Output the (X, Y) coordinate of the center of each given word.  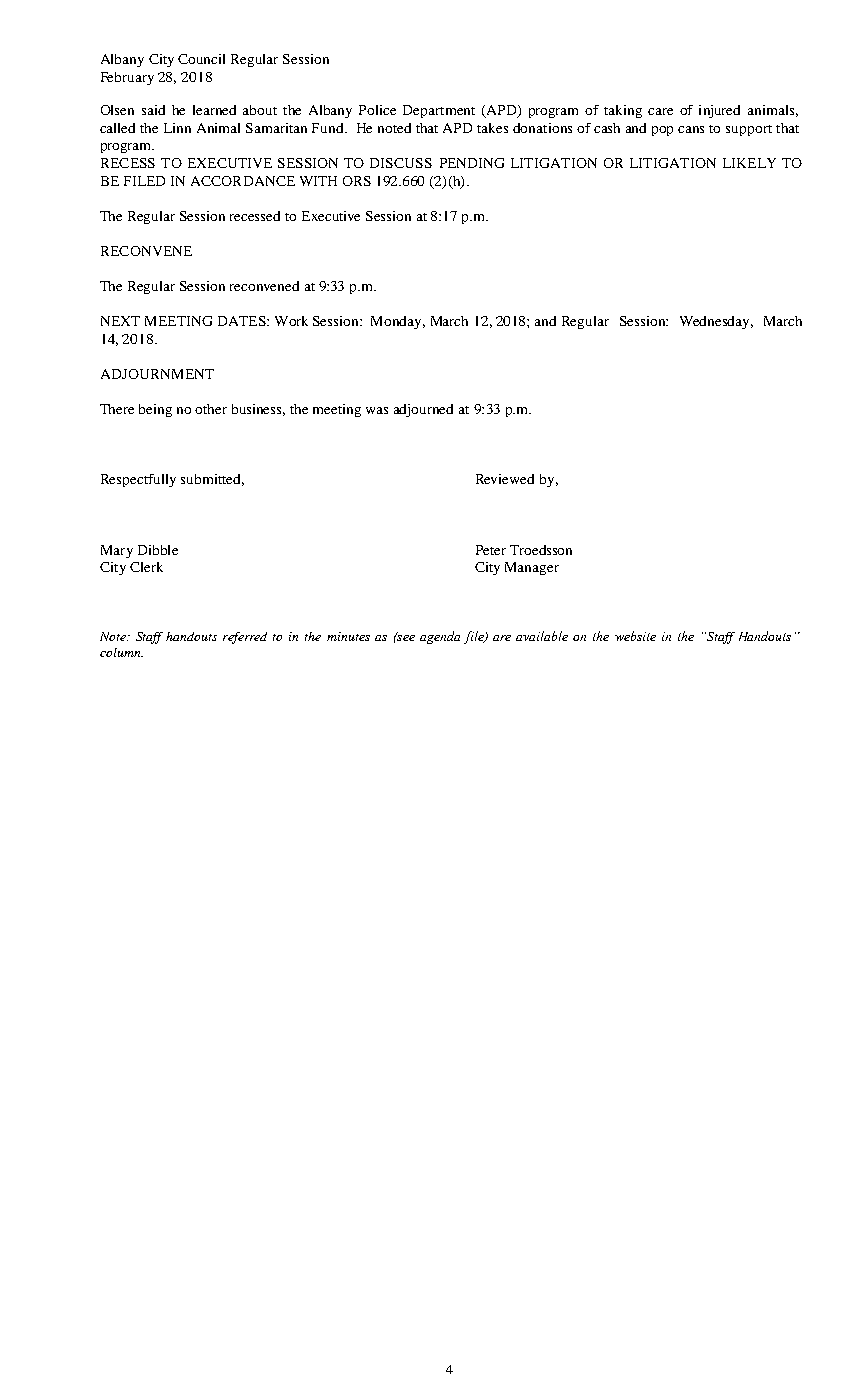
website (635, 636)
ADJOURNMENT (157, 374)
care (660, 111)
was (377, 410)
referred (245, 638)
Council (201, 59)
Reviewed (505, 479)
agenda (440, 637)
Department (439, 111)
